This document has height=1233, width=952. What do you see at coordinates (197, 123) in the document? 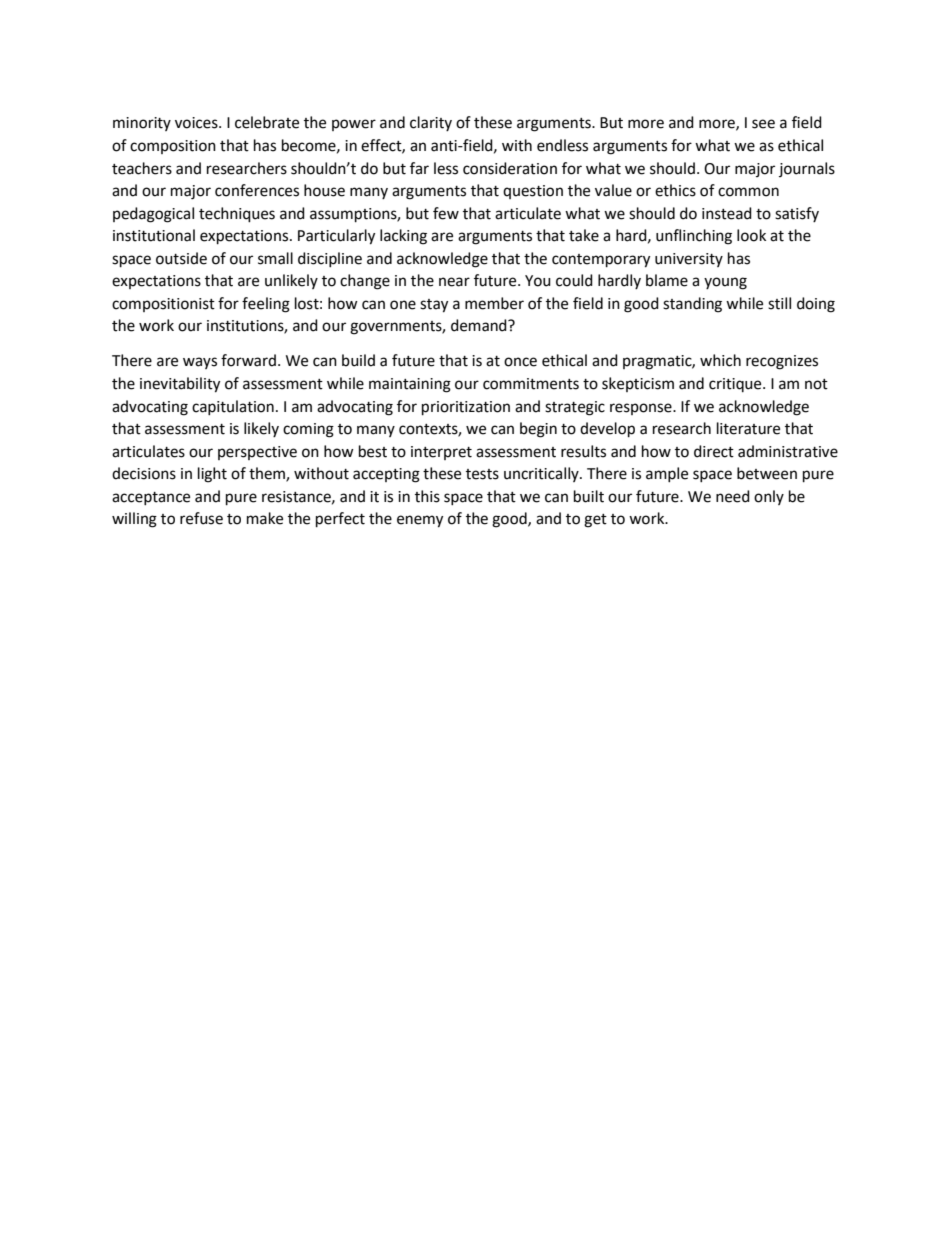
I see `voices` at bounding box center [197, 123].
